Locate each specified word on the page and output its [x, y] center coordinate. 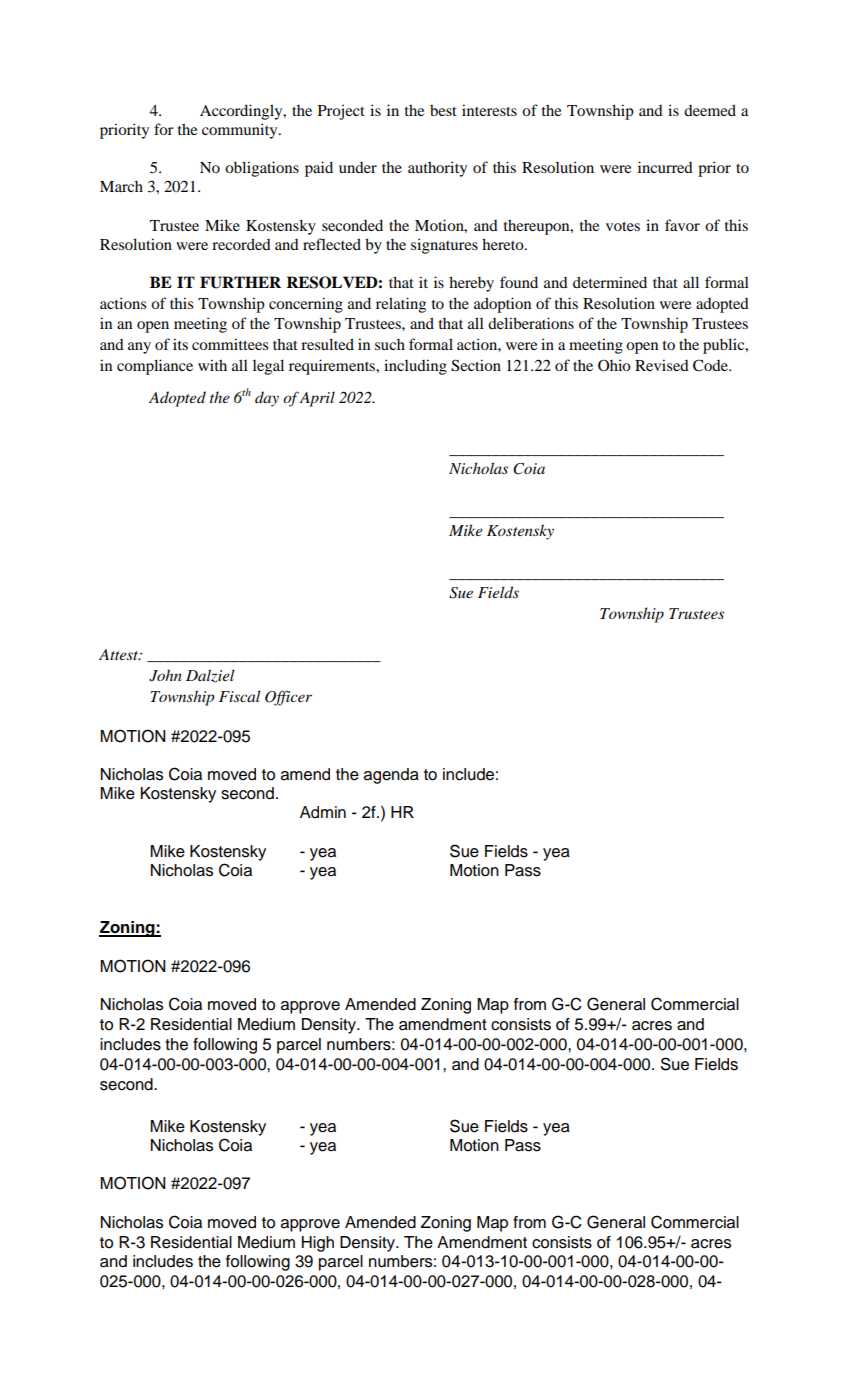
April [317, 399]
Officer [288, 698]
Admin [323, 812]
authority [437, 169]
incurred [665, 167]
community [241, 131]
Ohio [614, 365]
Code [711, 365]
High [318, 1244]
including [415, 367]
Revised [662, 365]
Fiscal [240, 696]
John [165, 675]
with [212, 365]
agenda [391, 776]
